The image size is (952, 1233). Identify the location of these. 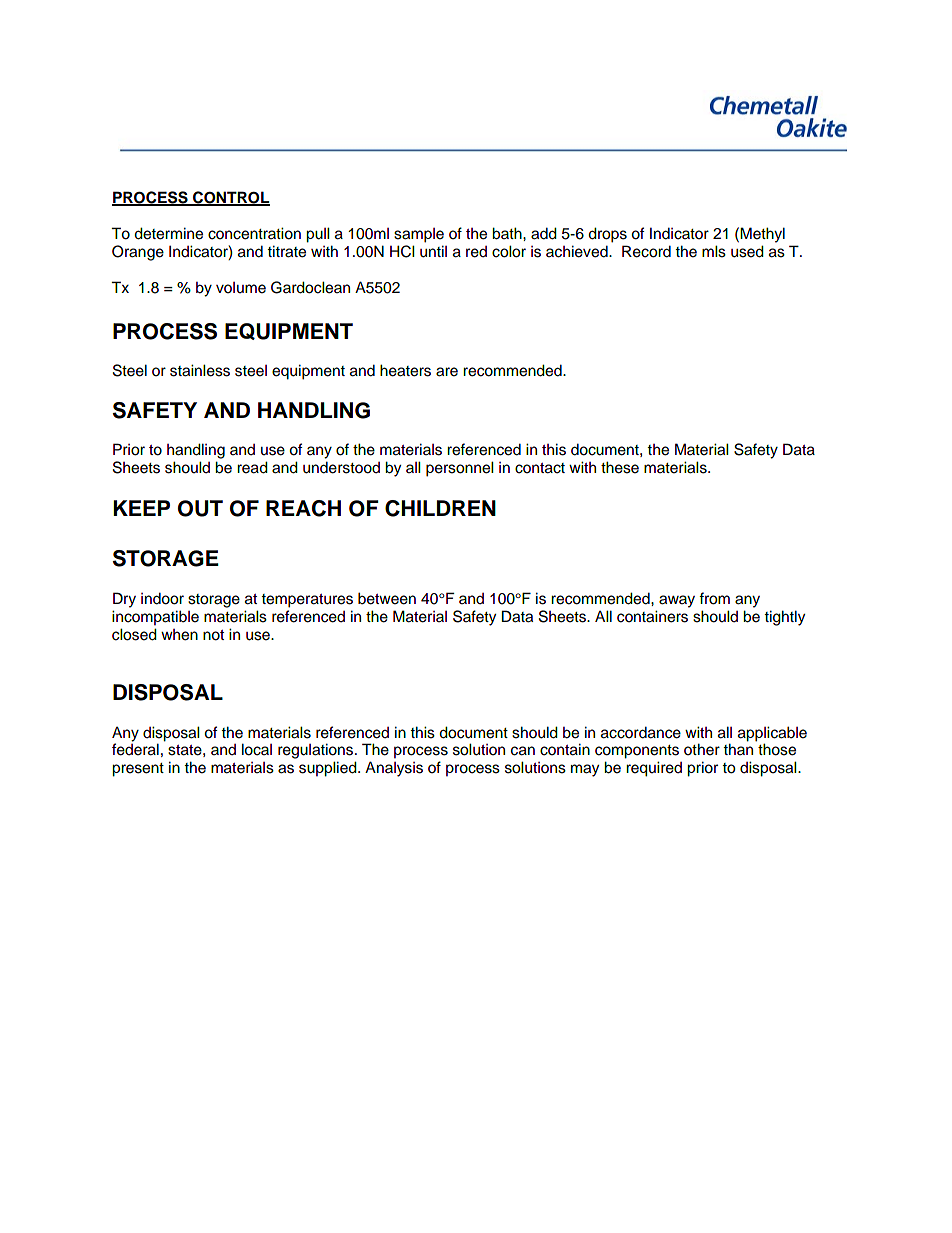
(620, 467).
